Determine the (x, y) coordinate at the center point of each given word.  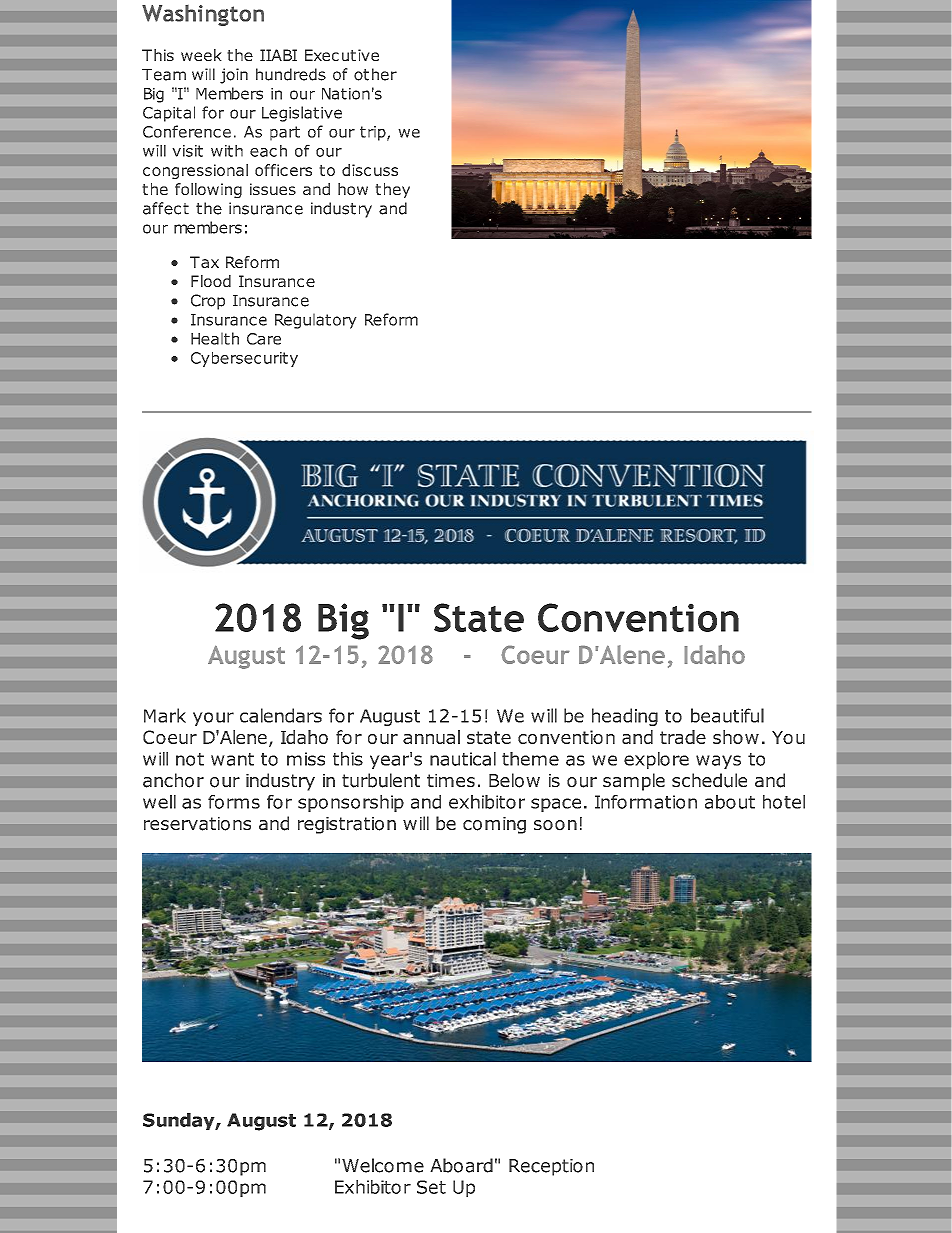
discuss (370, 170)
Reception (551, 1167)
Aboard (461, 1165)
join (234, 76)
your (213, 719)
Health (215, 338)
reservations (197, 824)
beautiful (727, 715)
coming (494, 825)
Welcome (383, 1165)
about (730, 802)
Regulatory (316, 321)
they (392, 190)
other (375, 74)
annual (431, 737)
